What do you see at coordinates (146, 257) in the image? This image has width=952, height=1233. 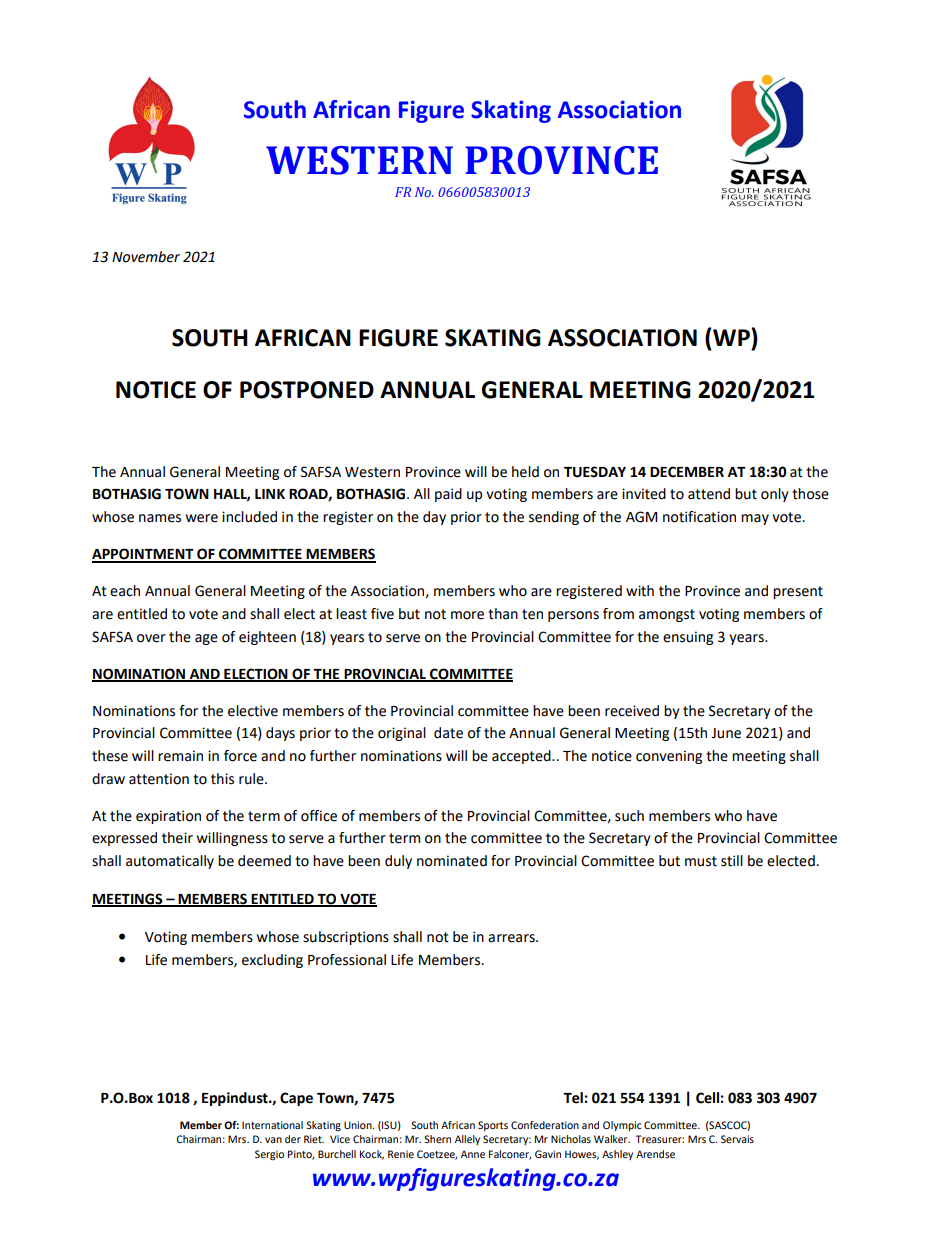 I see `November` at bounding box center [146, 257].
